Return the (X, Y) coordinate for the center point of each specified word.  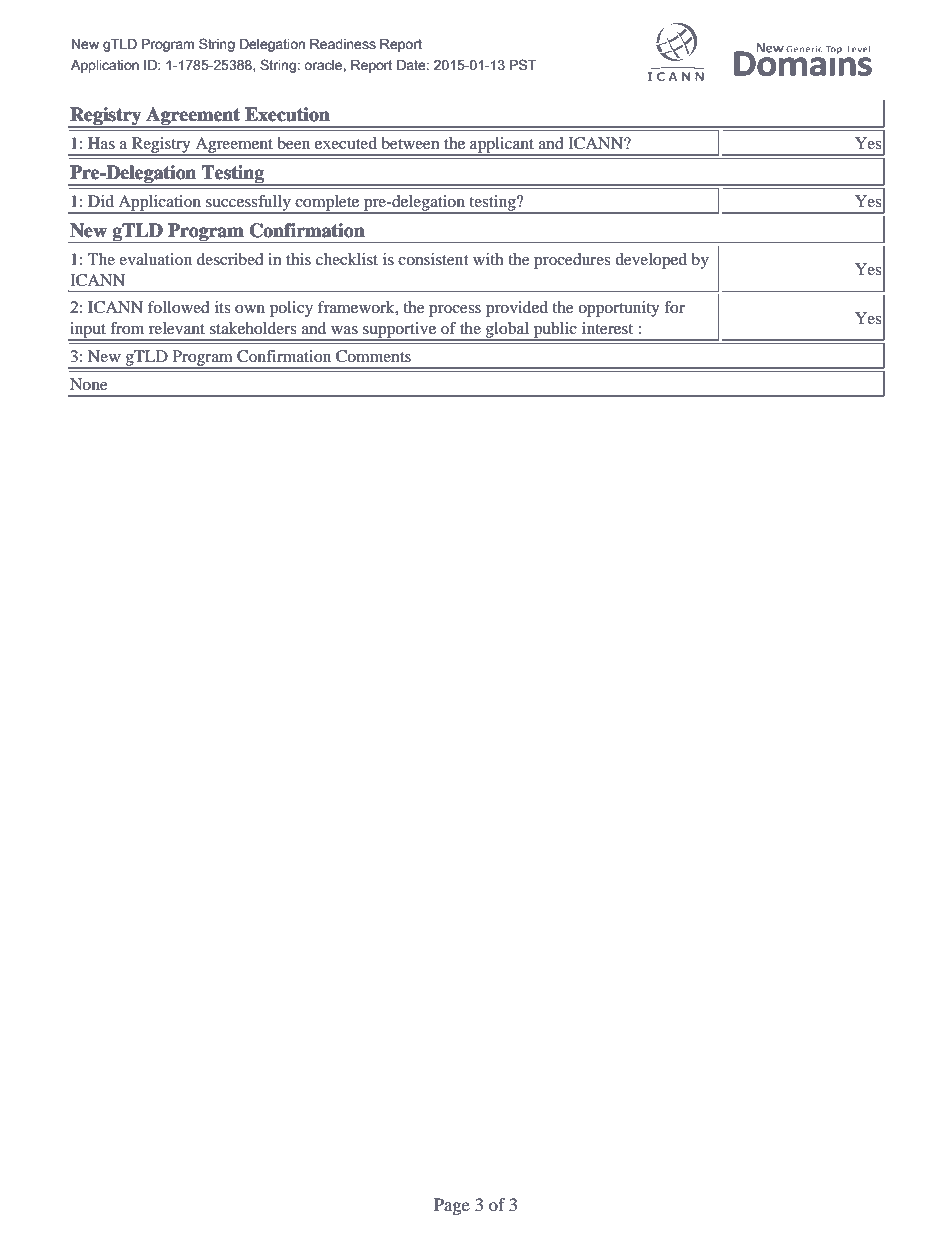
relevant (177, 328)
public (555, 331)
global (507, 331)
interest (607, 328)
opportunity (618, 309)
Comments (373, 356)
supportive (400, 331)
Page (452, 1206)
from (127, 328)
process (455, 311)
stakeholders (253, 328)
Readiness (343, 44)
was (344, 330)
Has (101, 143)
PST (523, 65)
